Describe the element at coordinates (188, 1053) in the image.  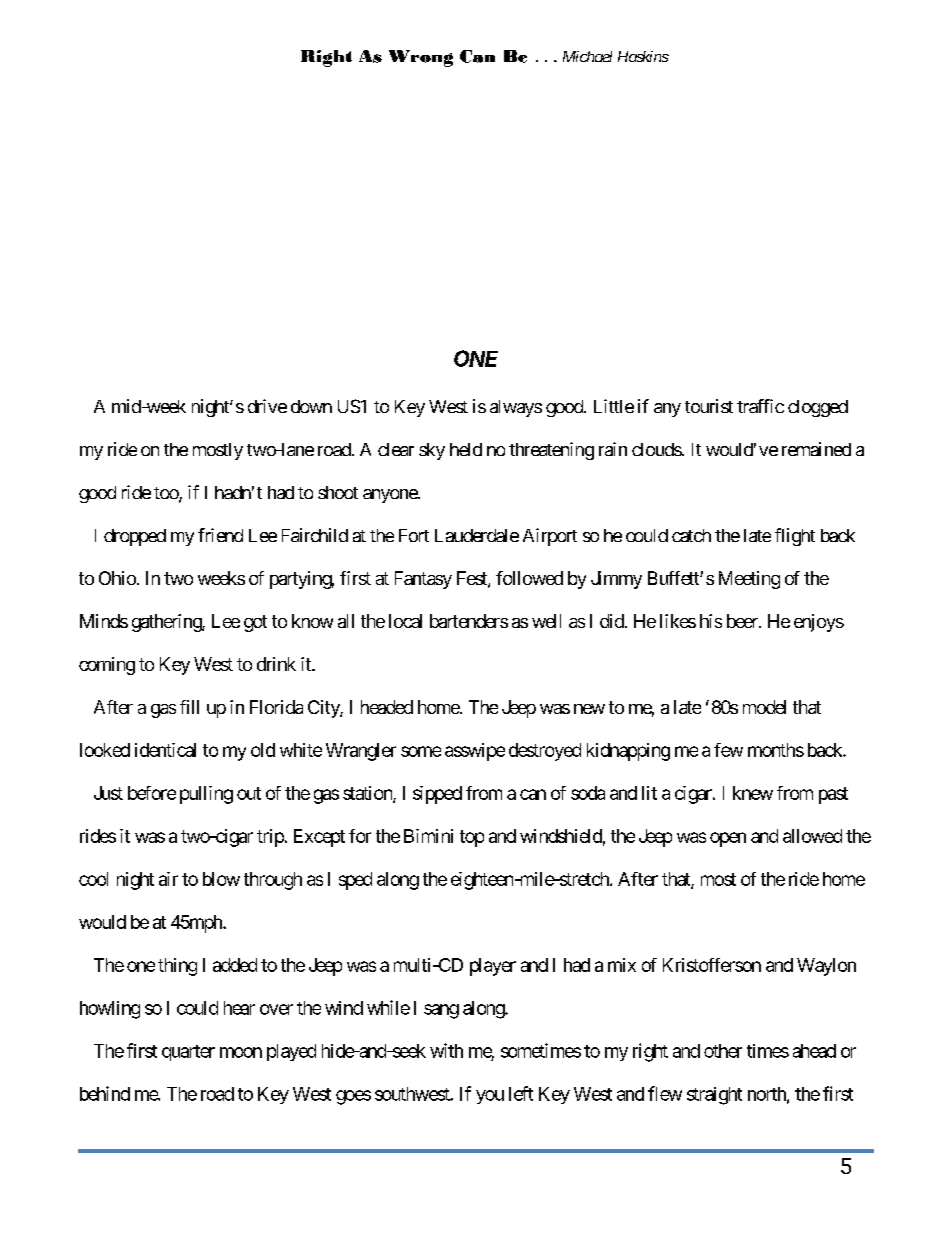
I see `quarter` at that location.
